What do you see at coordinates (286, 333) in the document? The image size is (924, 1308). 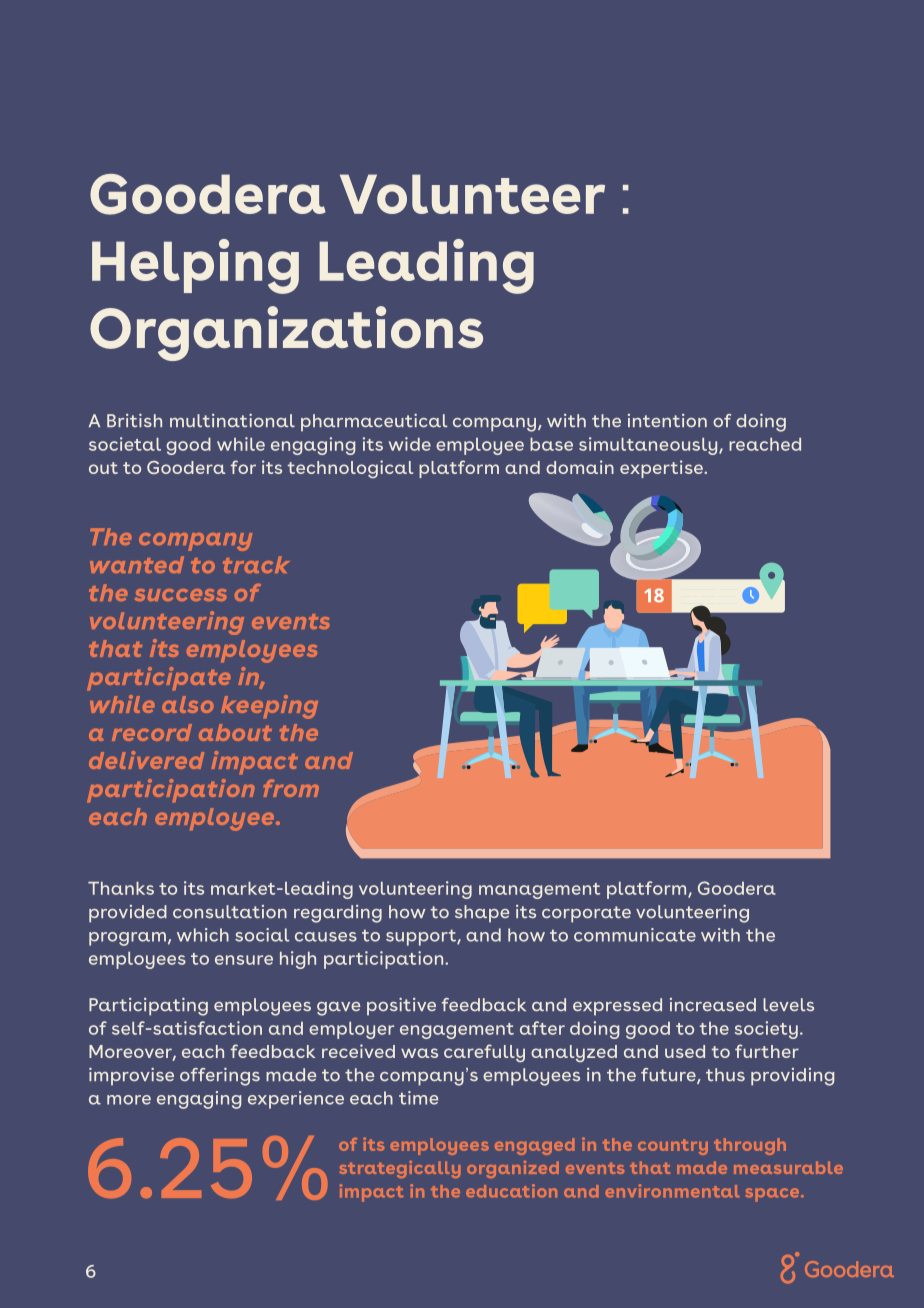 I see `Organizations` at bounding box center [286, 333].
